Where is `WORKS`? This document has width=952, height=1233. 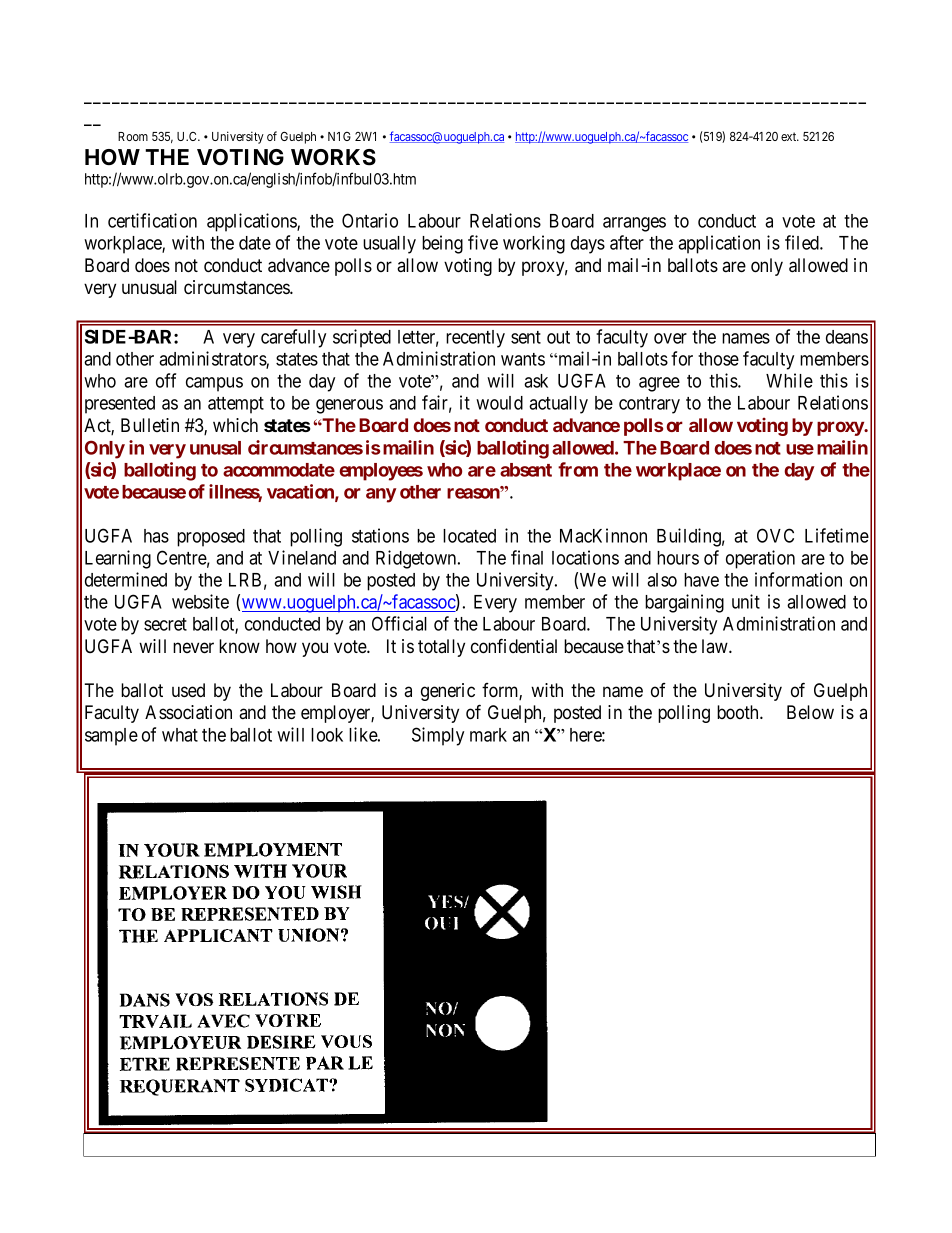
WORKS is located at coordinates (333, 157).
